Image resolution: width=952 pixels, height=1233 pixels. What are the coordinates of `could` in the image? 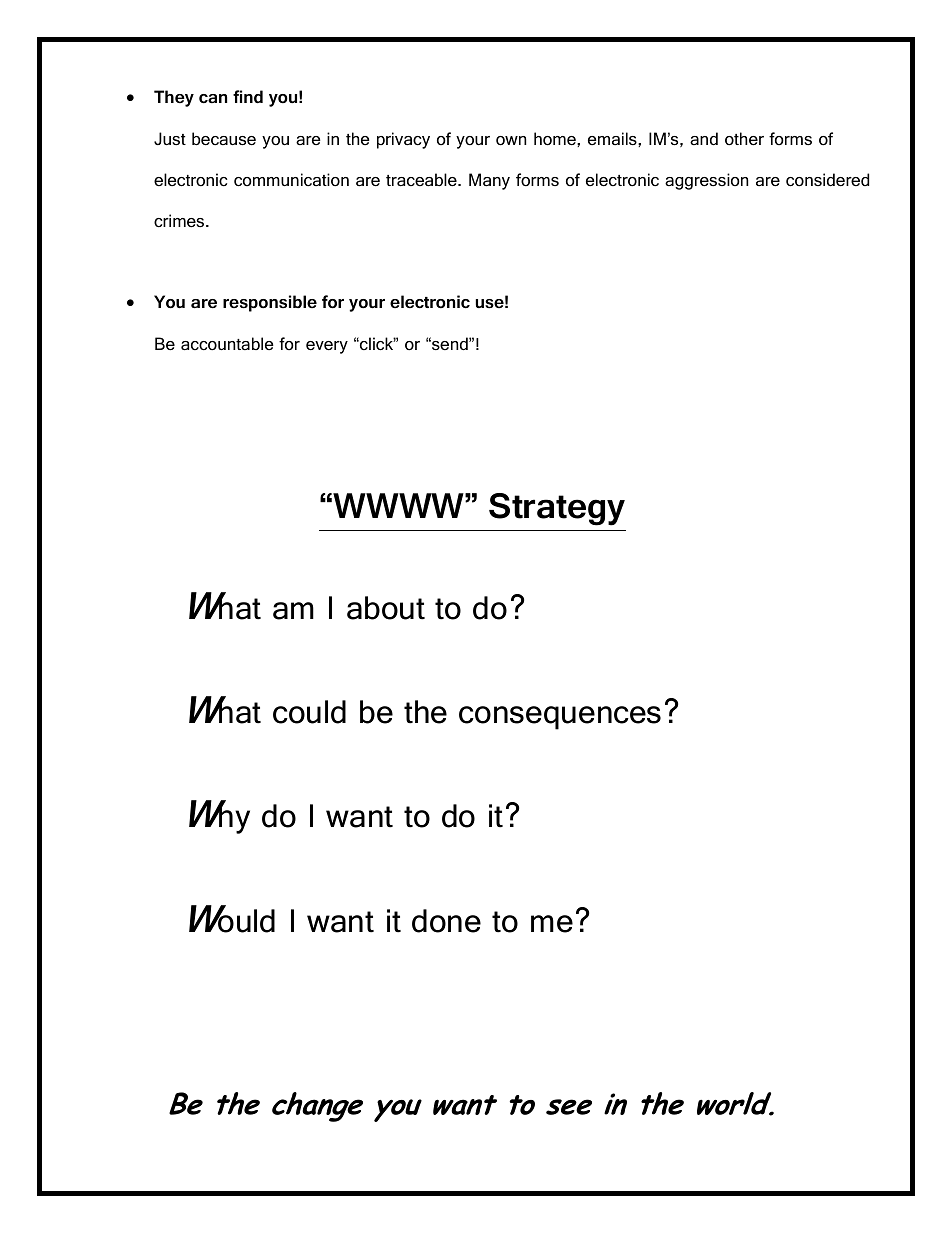 It's located at (309, 712).
